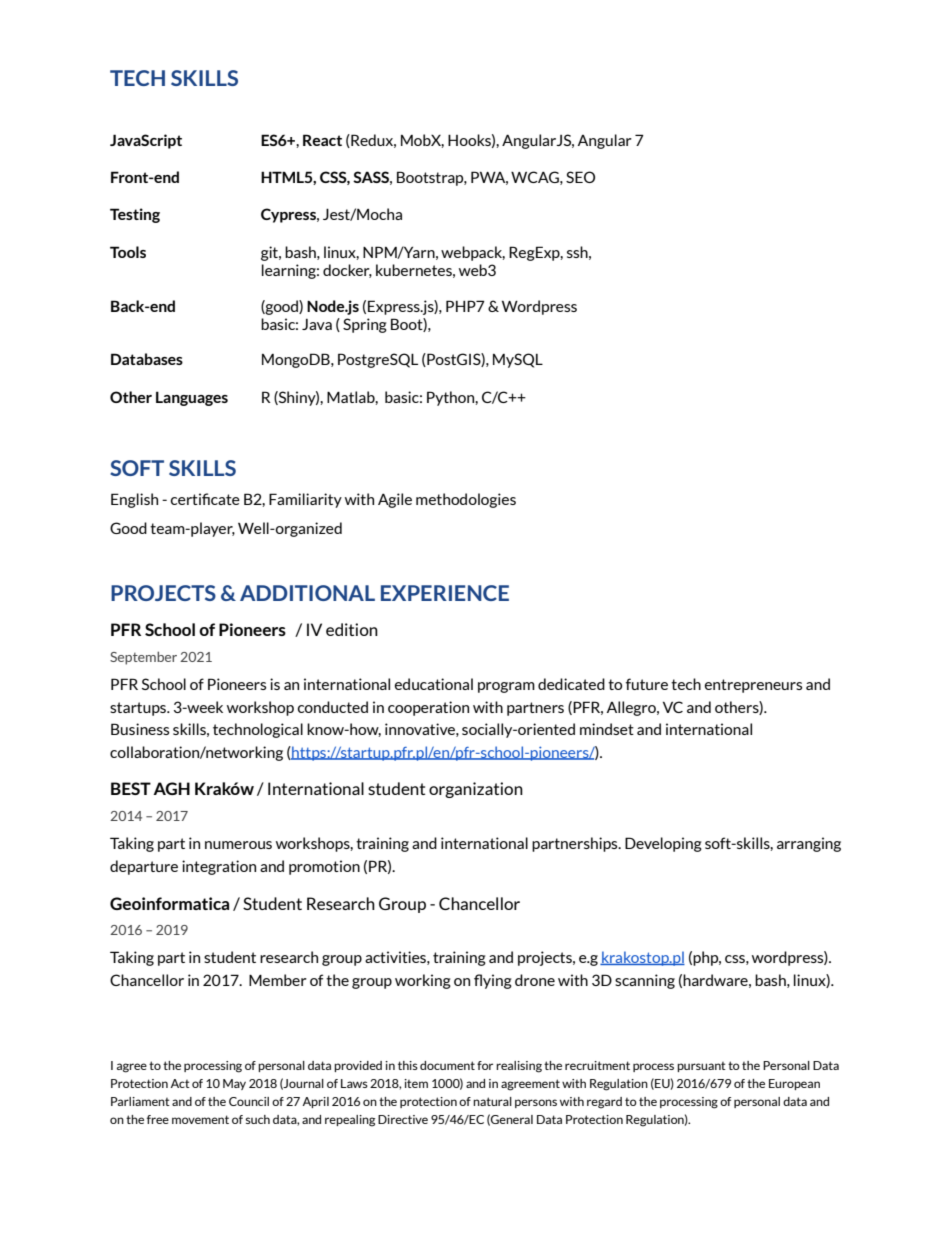 Image resolution: width=952 pixels, height=1233 pixels. What do you see at coordinates (580, 177) in the screenshot?
I see `SEO` at bounding box center [580, 177].
